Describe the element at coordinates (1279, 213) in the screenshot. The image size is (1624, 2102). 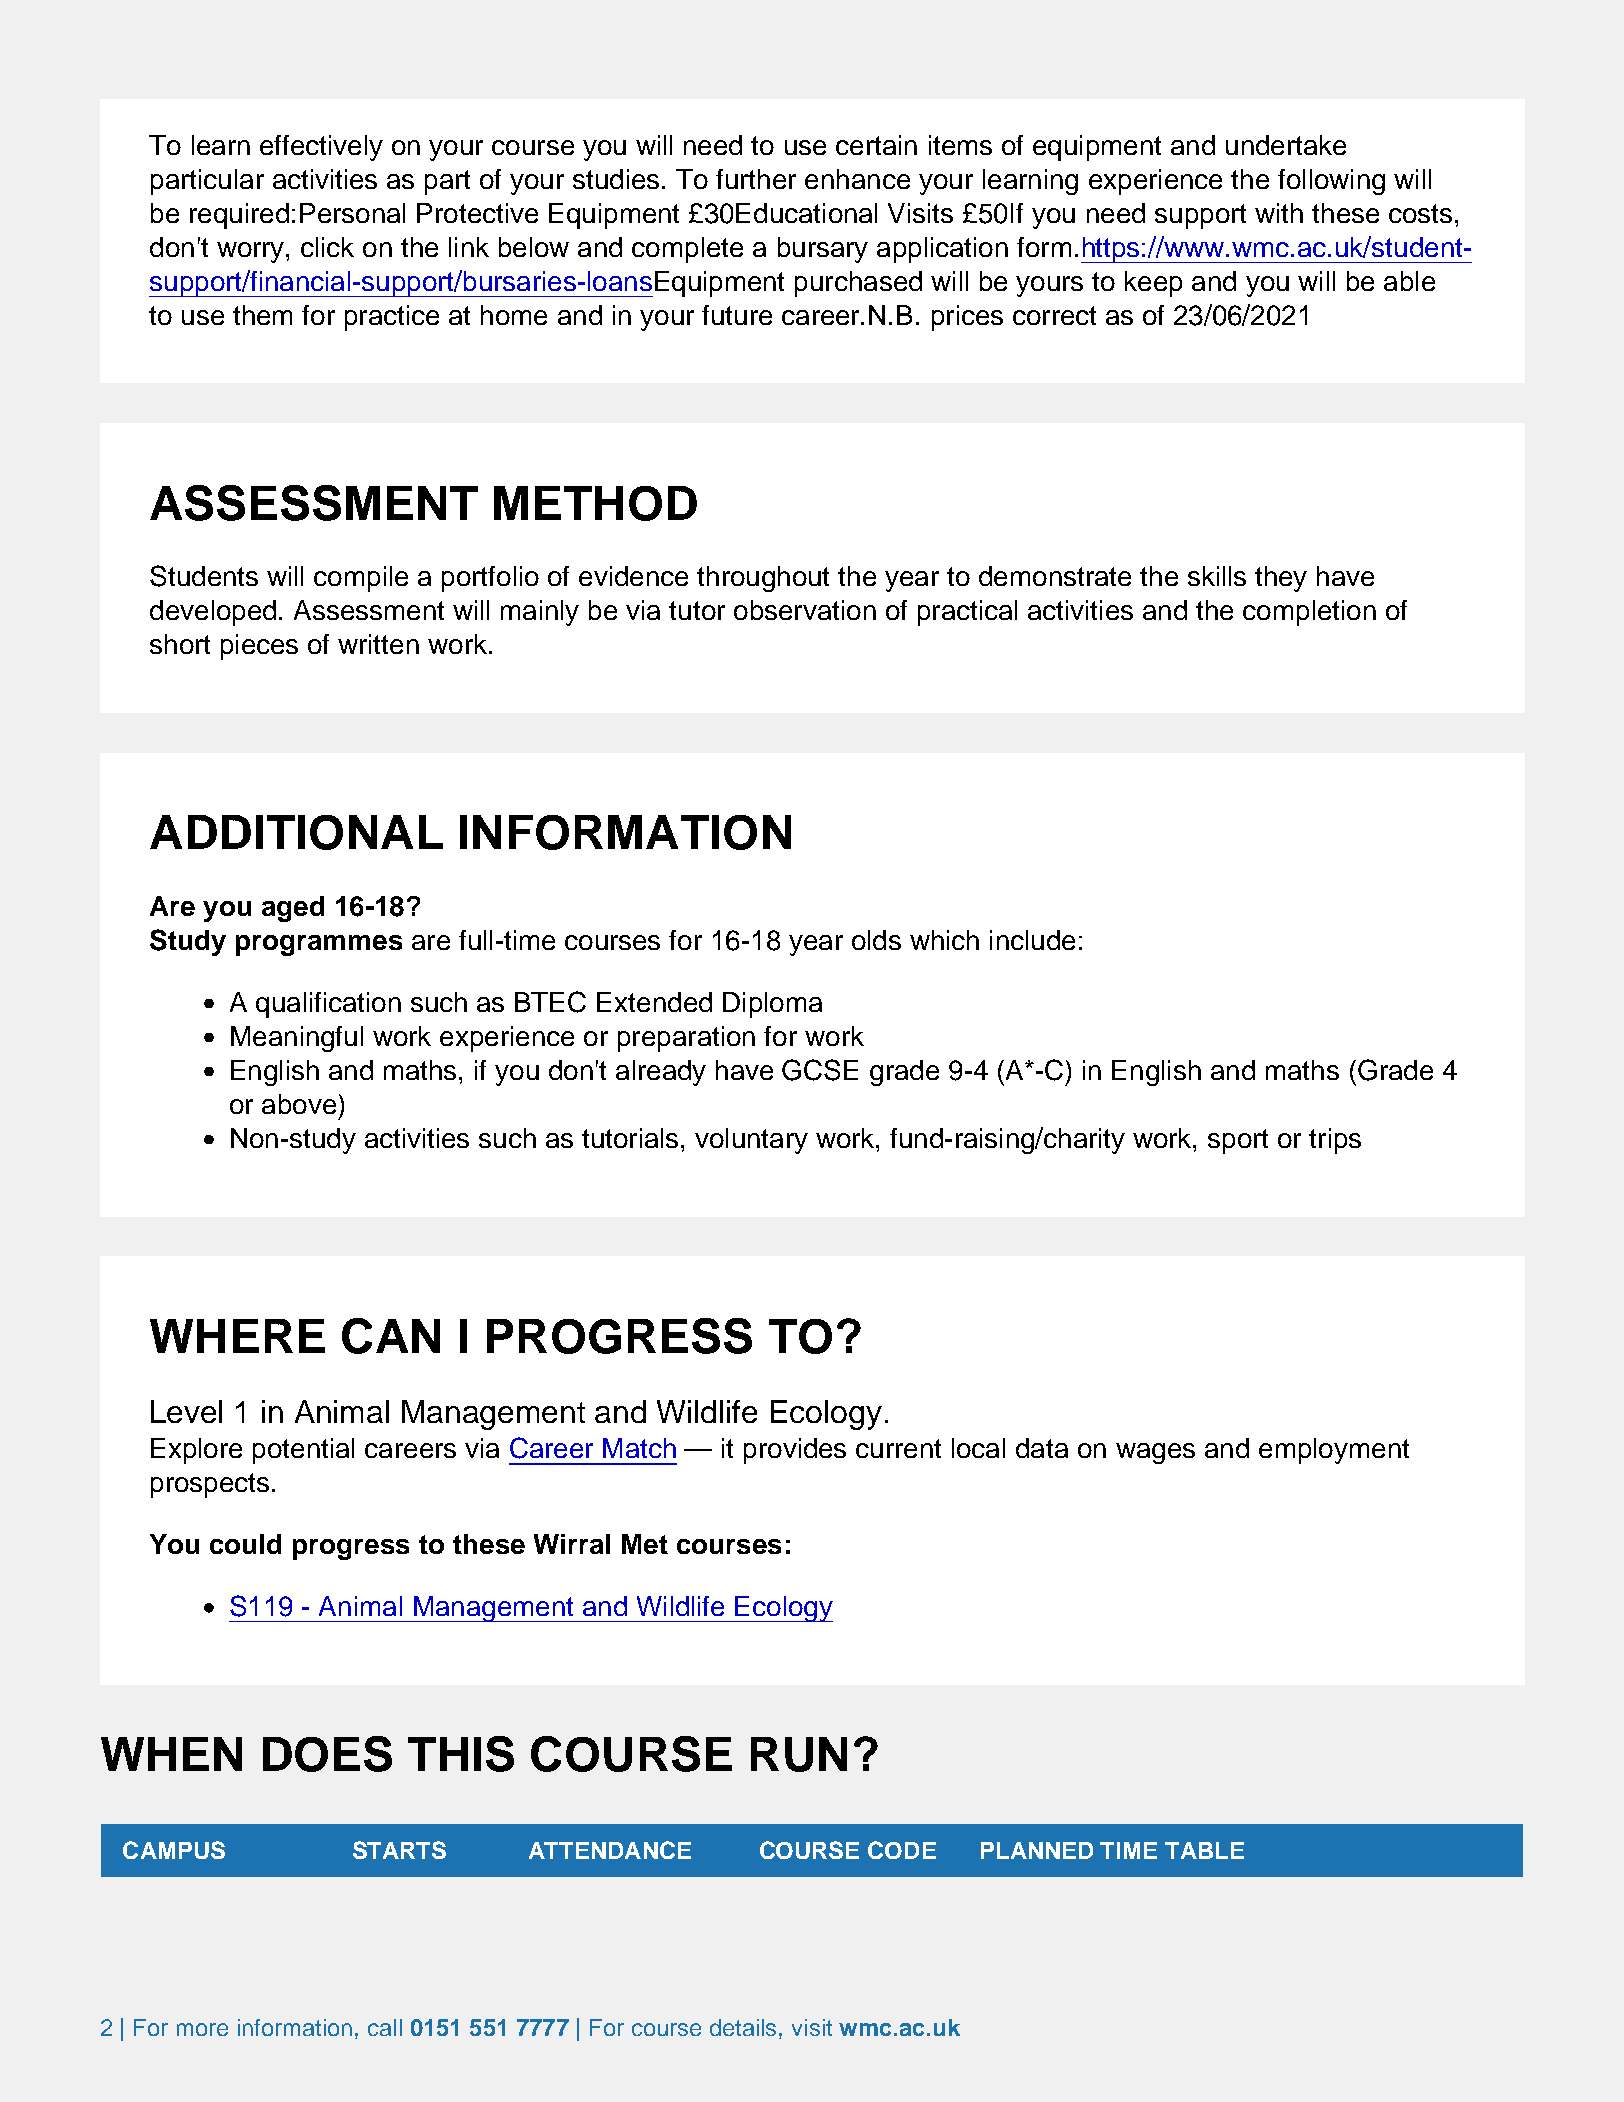
I see `with` at that location.
